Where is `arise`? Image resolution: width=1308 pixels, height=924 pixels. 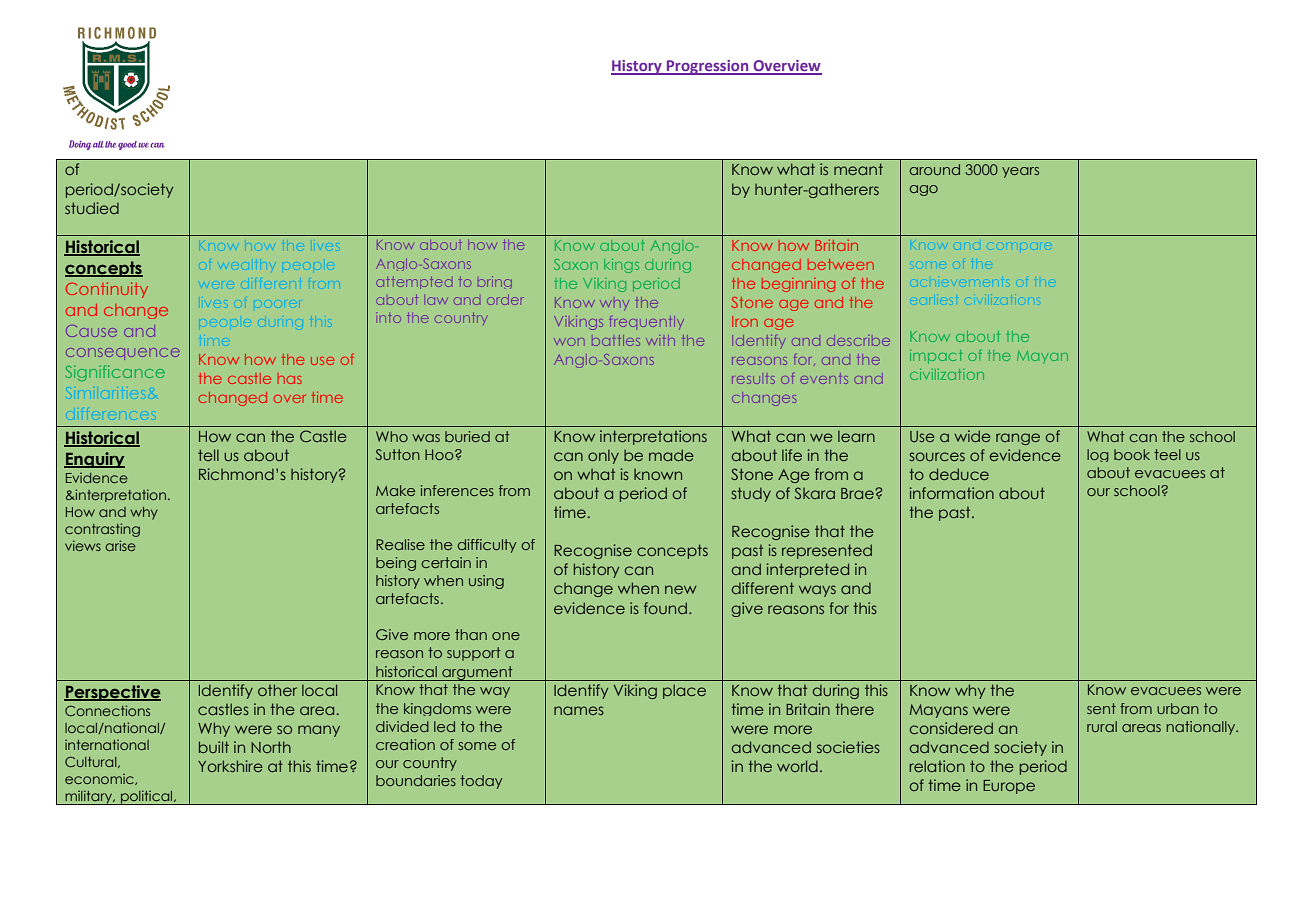 arise is located at coordinates (120, 545).
